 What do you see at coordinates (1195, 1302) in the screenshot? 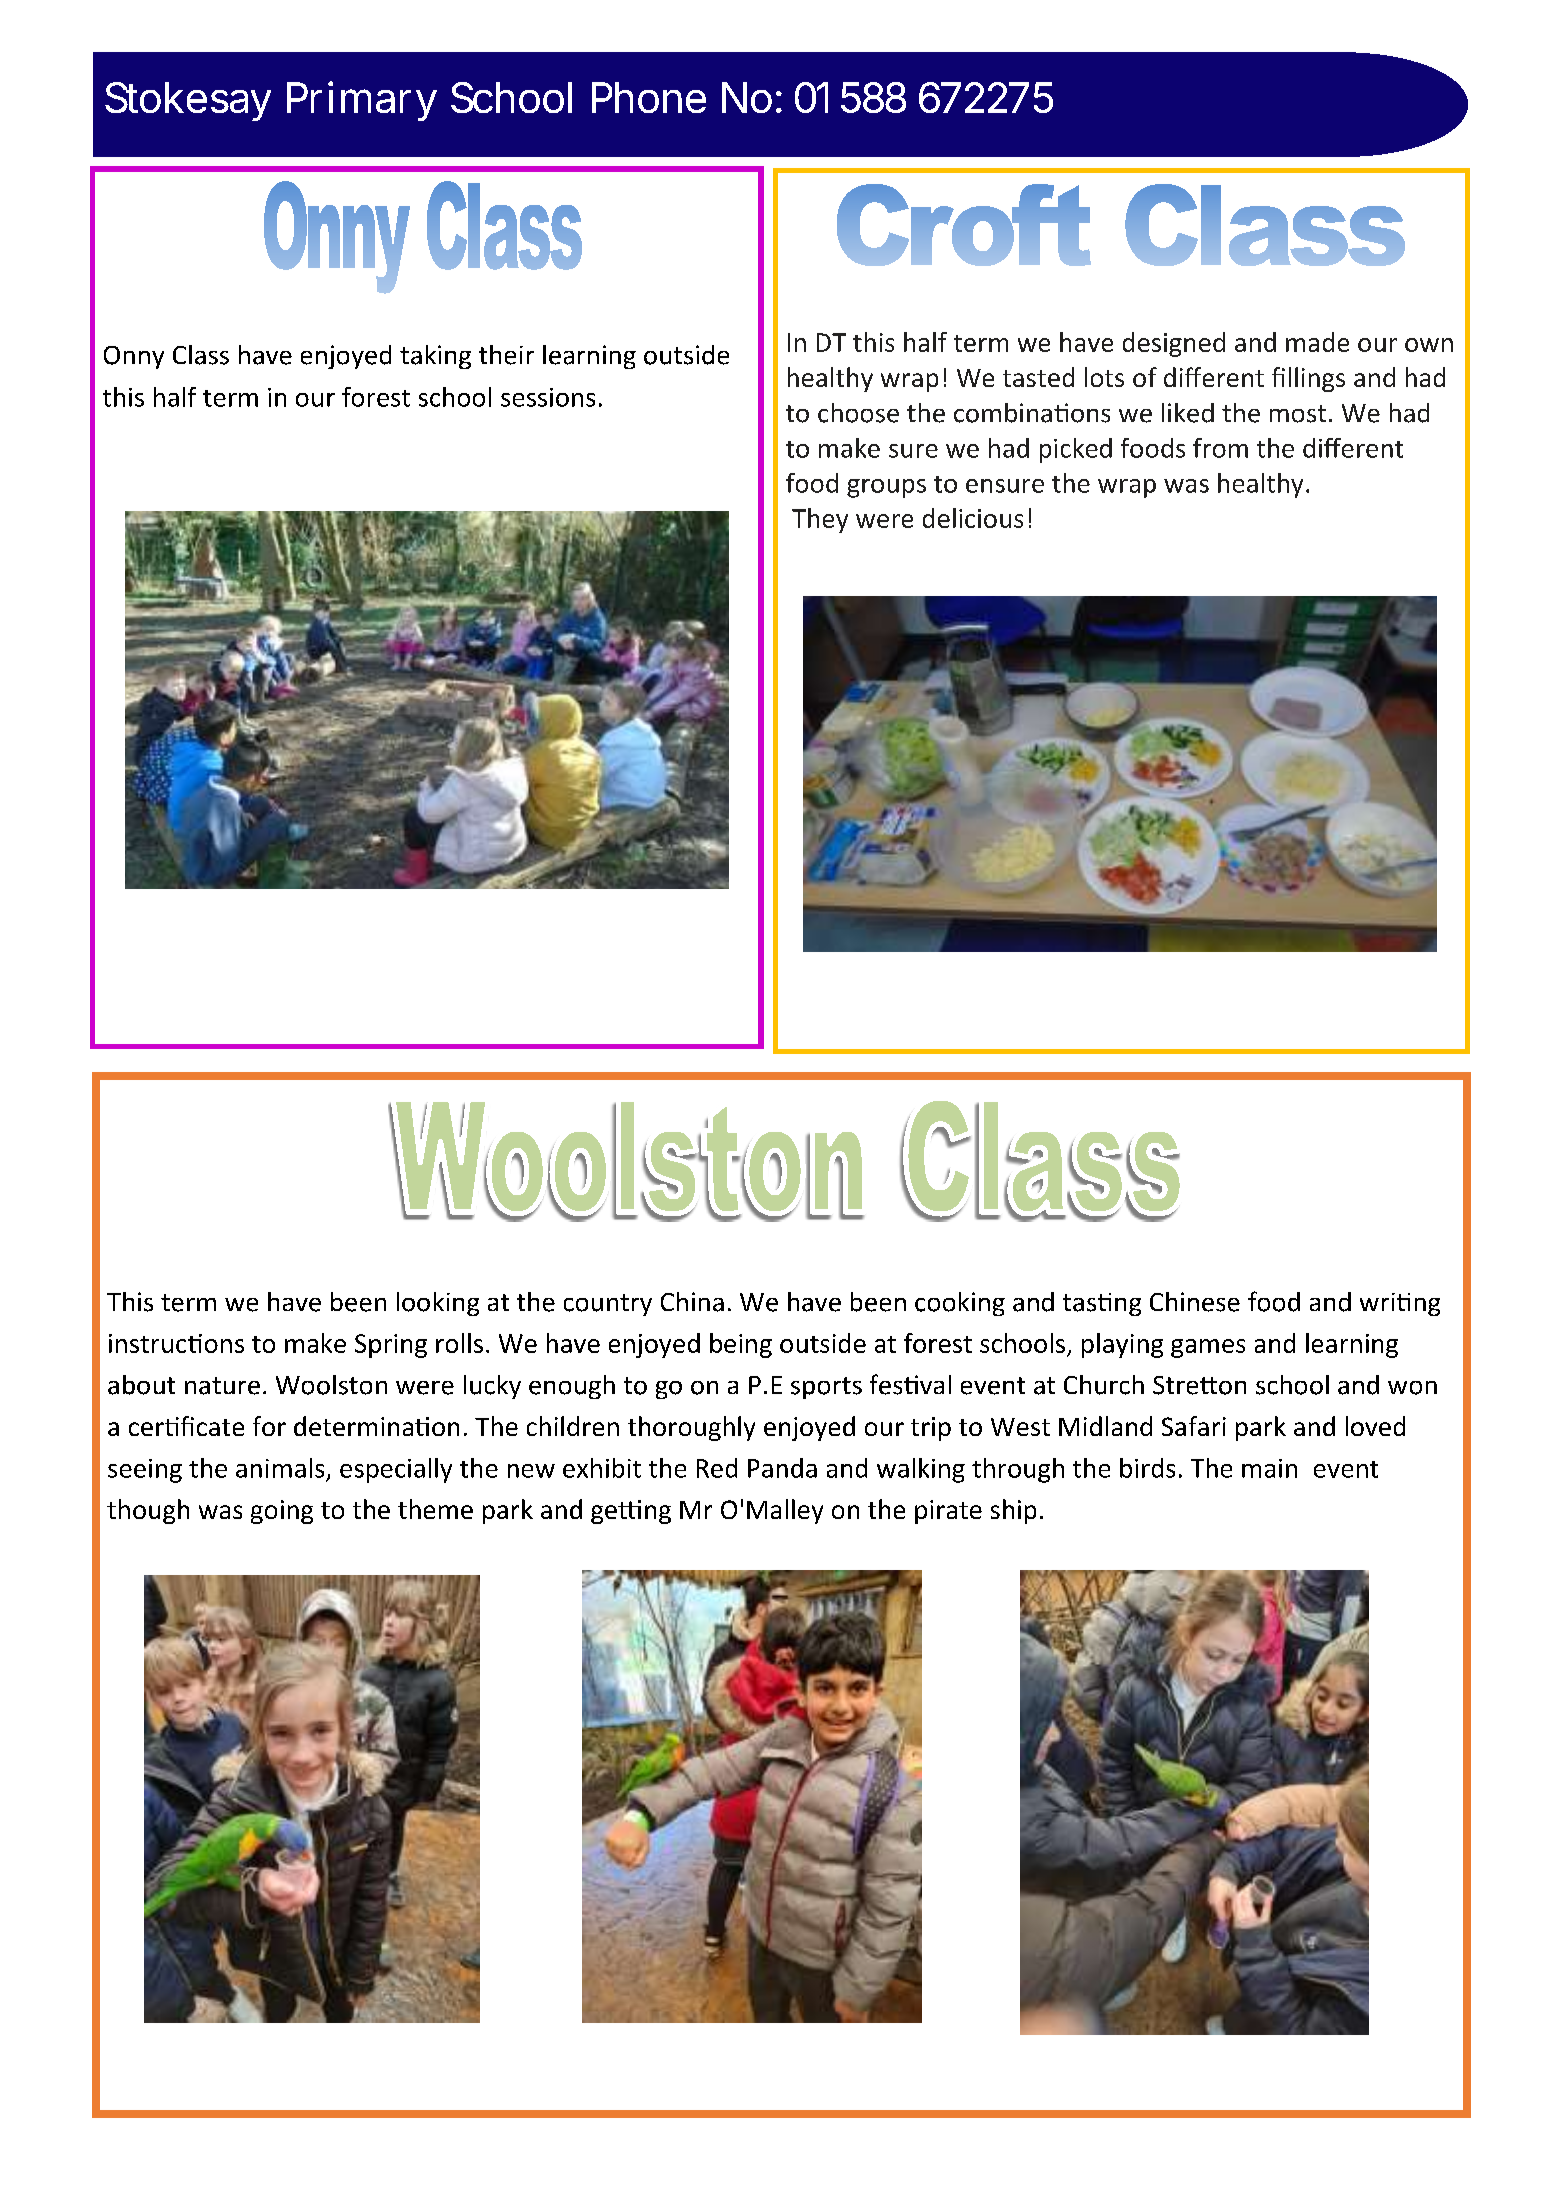
I see `Chinese` at bounding box center [1195, 1302].
